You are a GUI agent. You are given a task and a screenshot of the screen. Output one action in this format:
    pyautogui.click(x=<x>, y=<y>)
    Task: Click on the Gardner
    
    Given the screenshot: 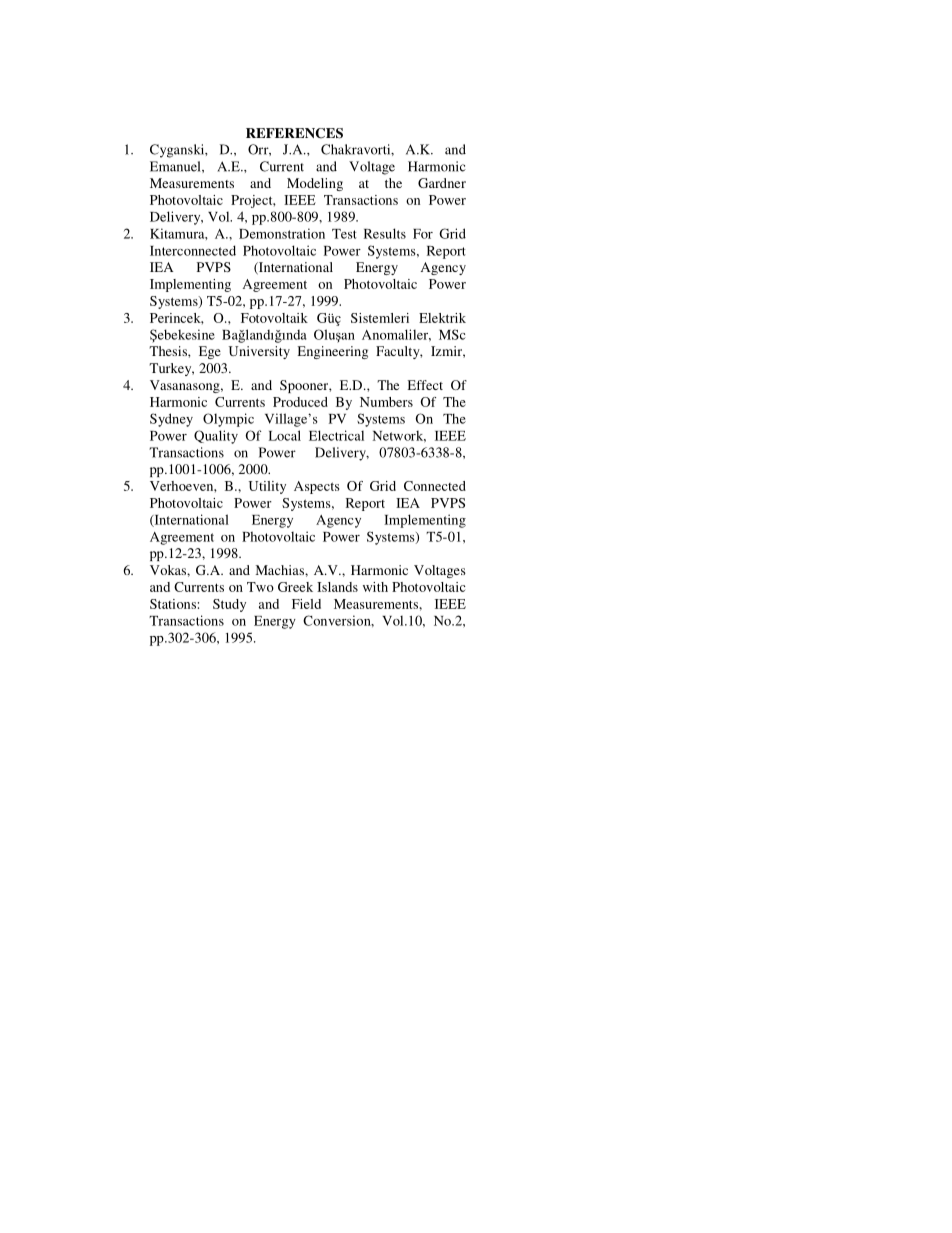 What is the action you would take?
    pyautogui.click(x=442, y=183)
